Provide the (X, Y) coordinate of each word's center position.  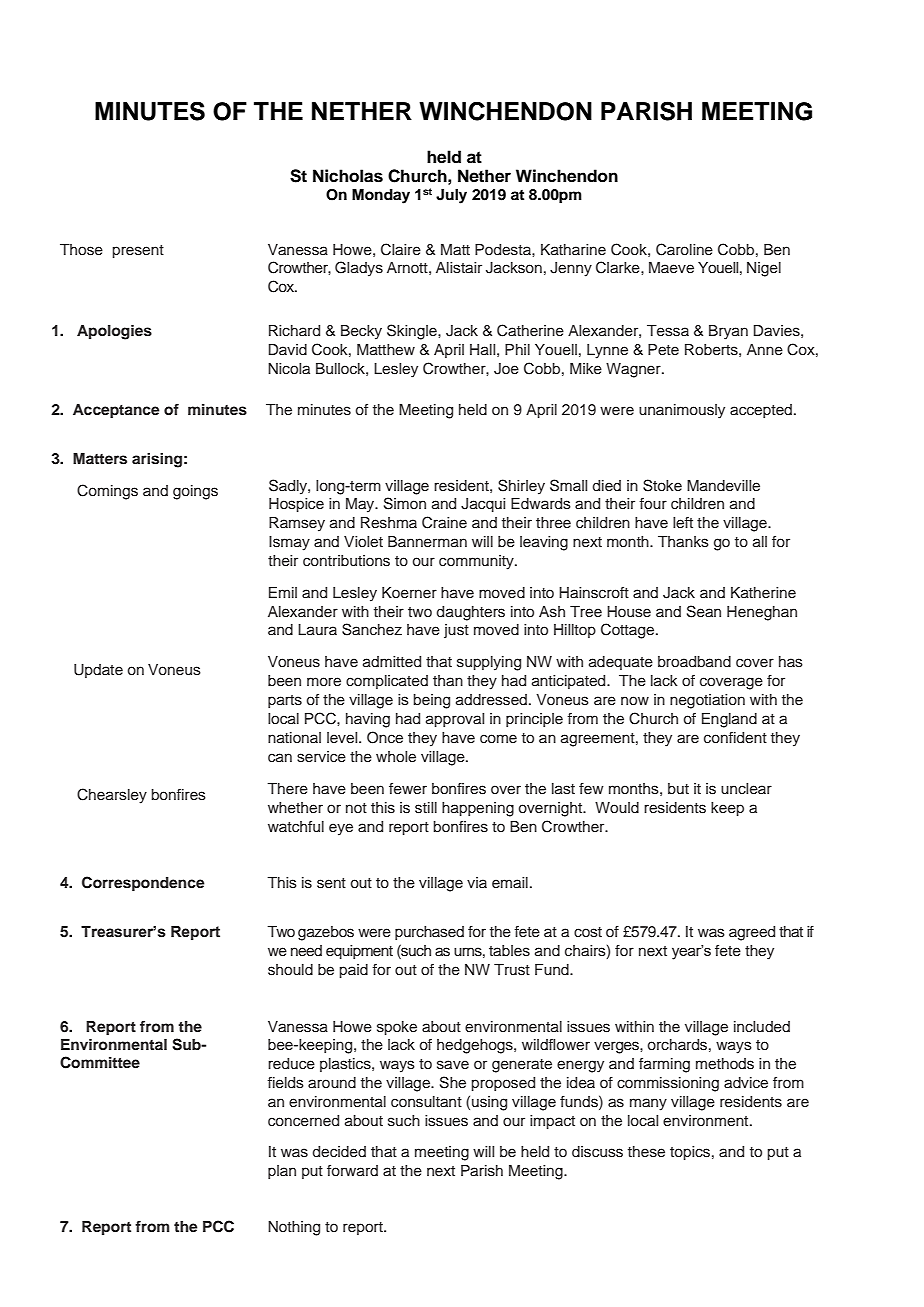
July (451, 196)
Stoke (662, 485)
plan (282, 1172)
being (431, 701)
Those (81, 250)
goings (195, 492)
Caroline (684, 249)
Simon (405, 503)
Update (98, 671)
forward (352, 1171)
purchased (429, 933)
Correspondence (143, 884)
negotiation (707, 701)
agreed (752, 933)
